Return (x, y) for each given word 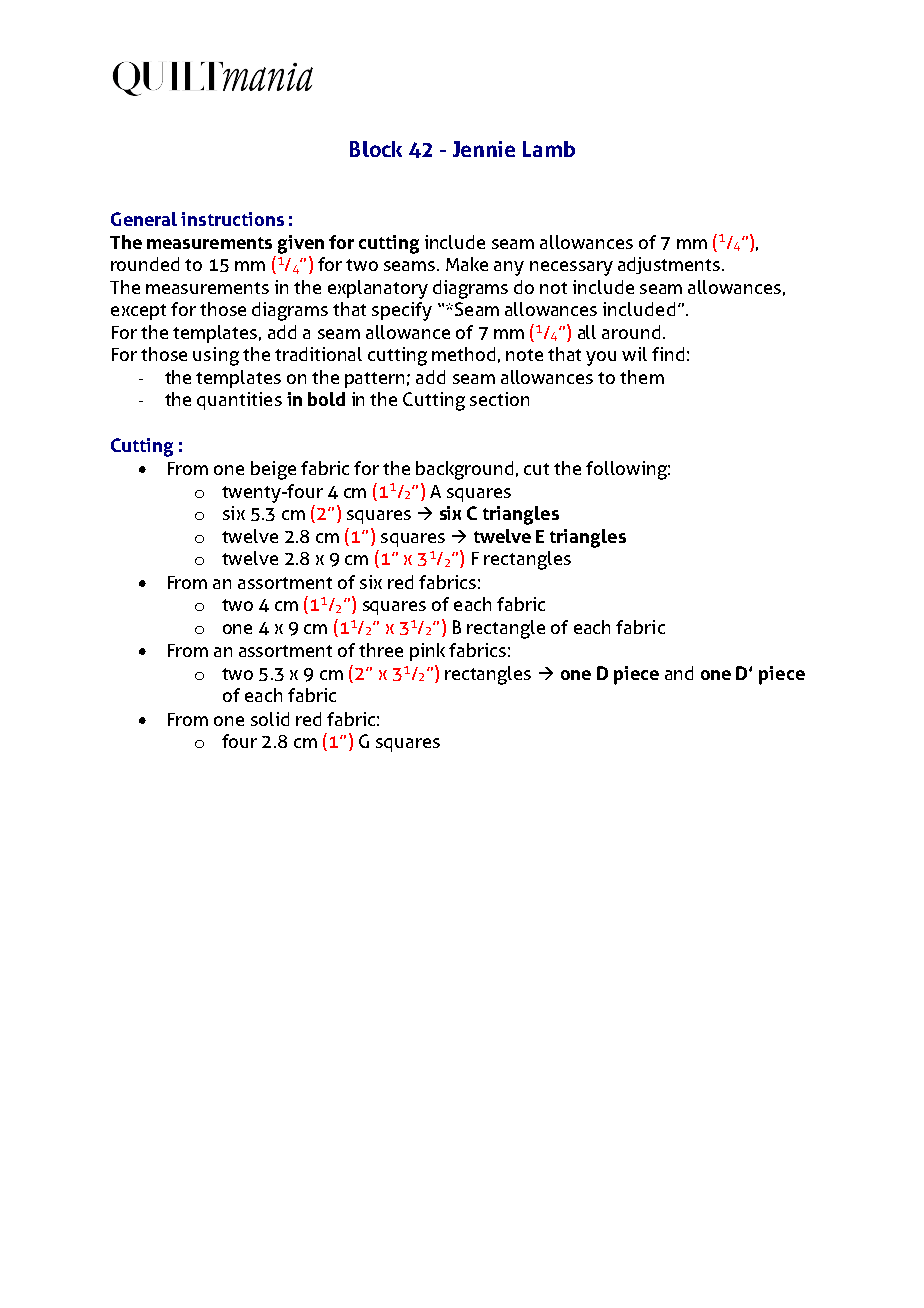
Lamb (549, 149)
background (464, 470)
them (642, 377)
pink (427, 652)
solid (270, 719)
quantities (239, 401)
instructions (232, 219)
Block (376, 149)
